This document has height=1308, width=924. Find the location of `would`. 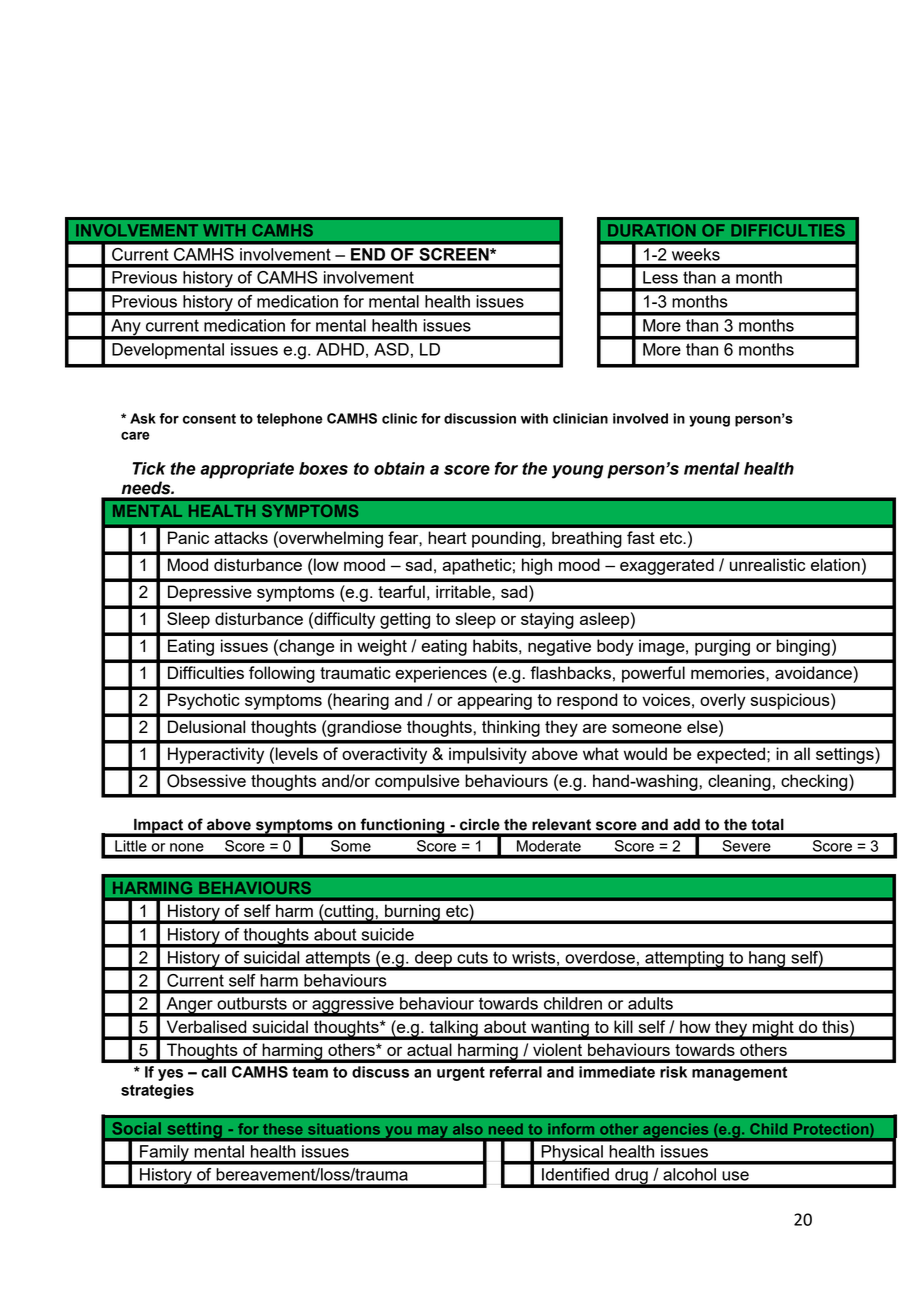

would is located at coordinates (645, 753).
